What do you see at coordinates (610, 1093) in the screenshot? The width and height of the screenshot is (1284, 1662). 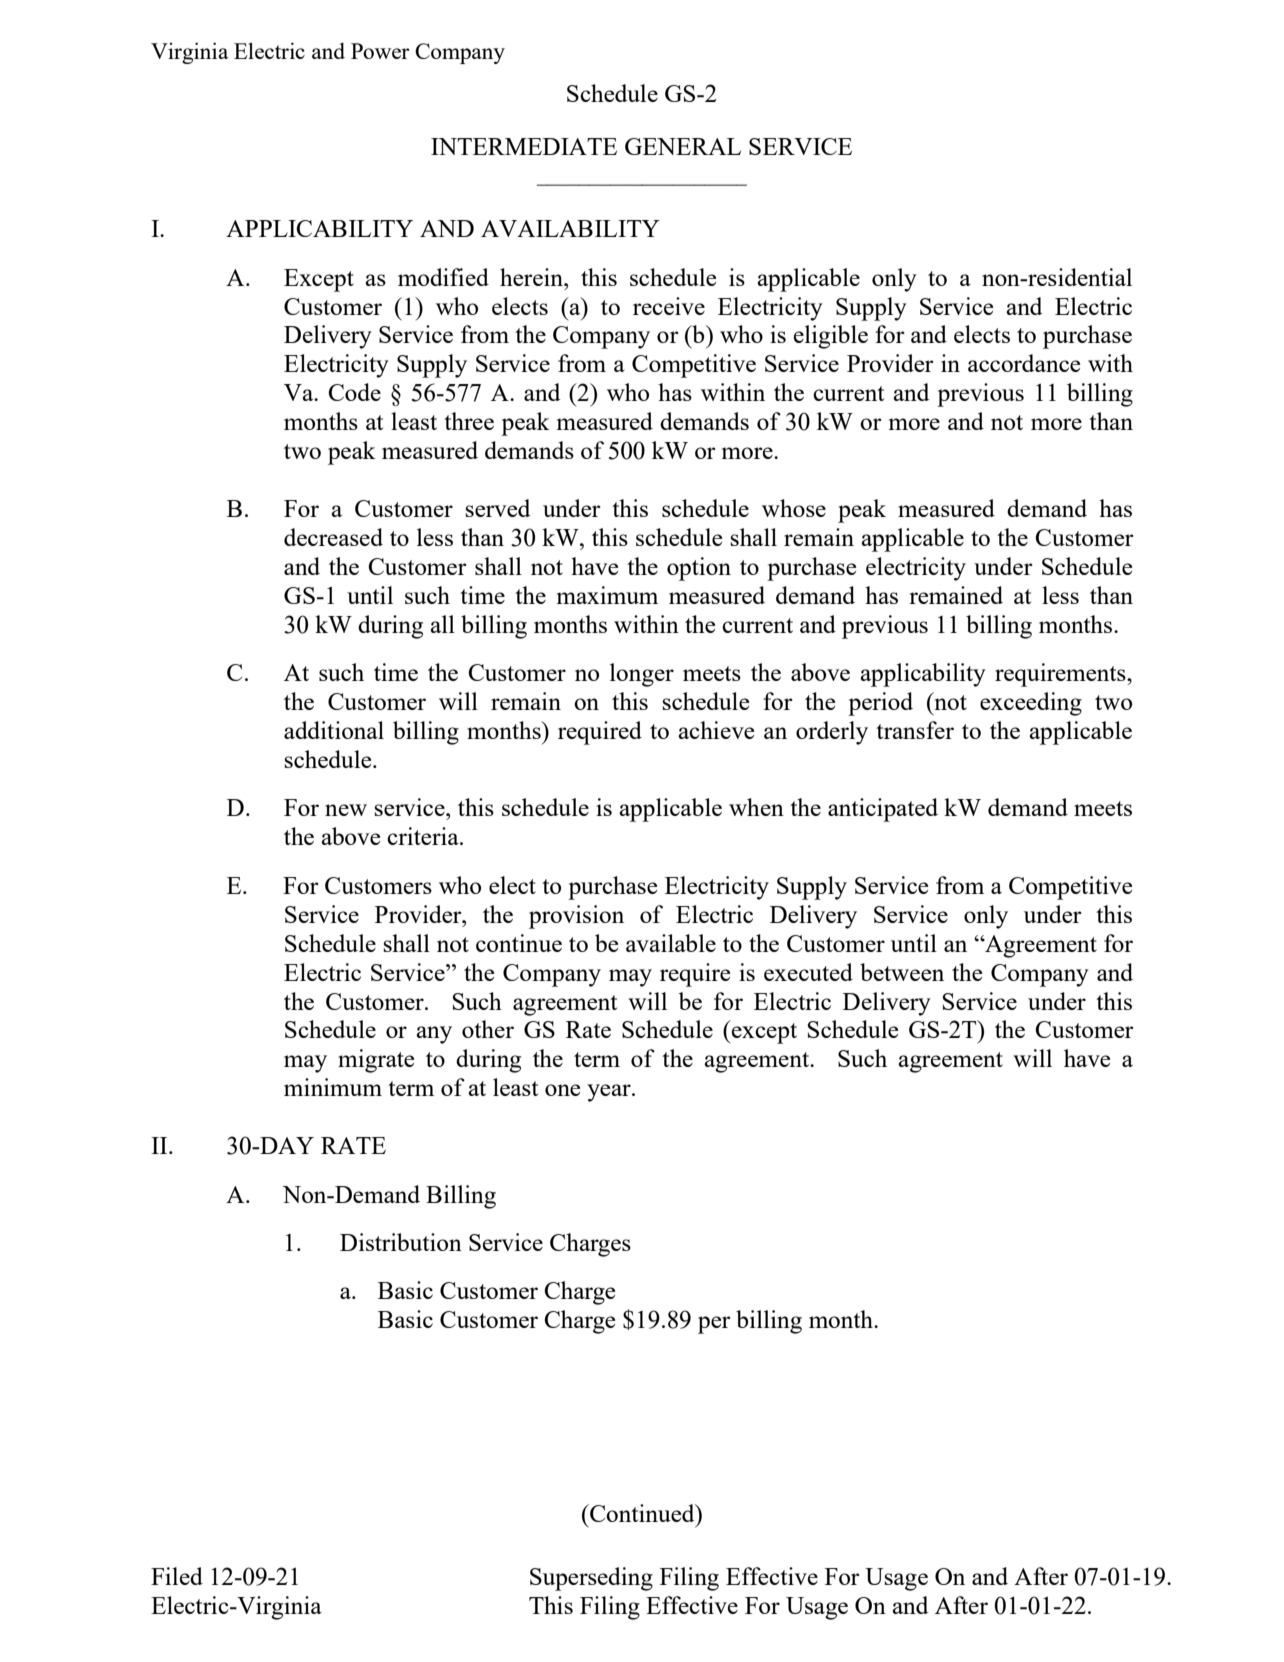 I see `year` at bounding box center [610, 1093].
